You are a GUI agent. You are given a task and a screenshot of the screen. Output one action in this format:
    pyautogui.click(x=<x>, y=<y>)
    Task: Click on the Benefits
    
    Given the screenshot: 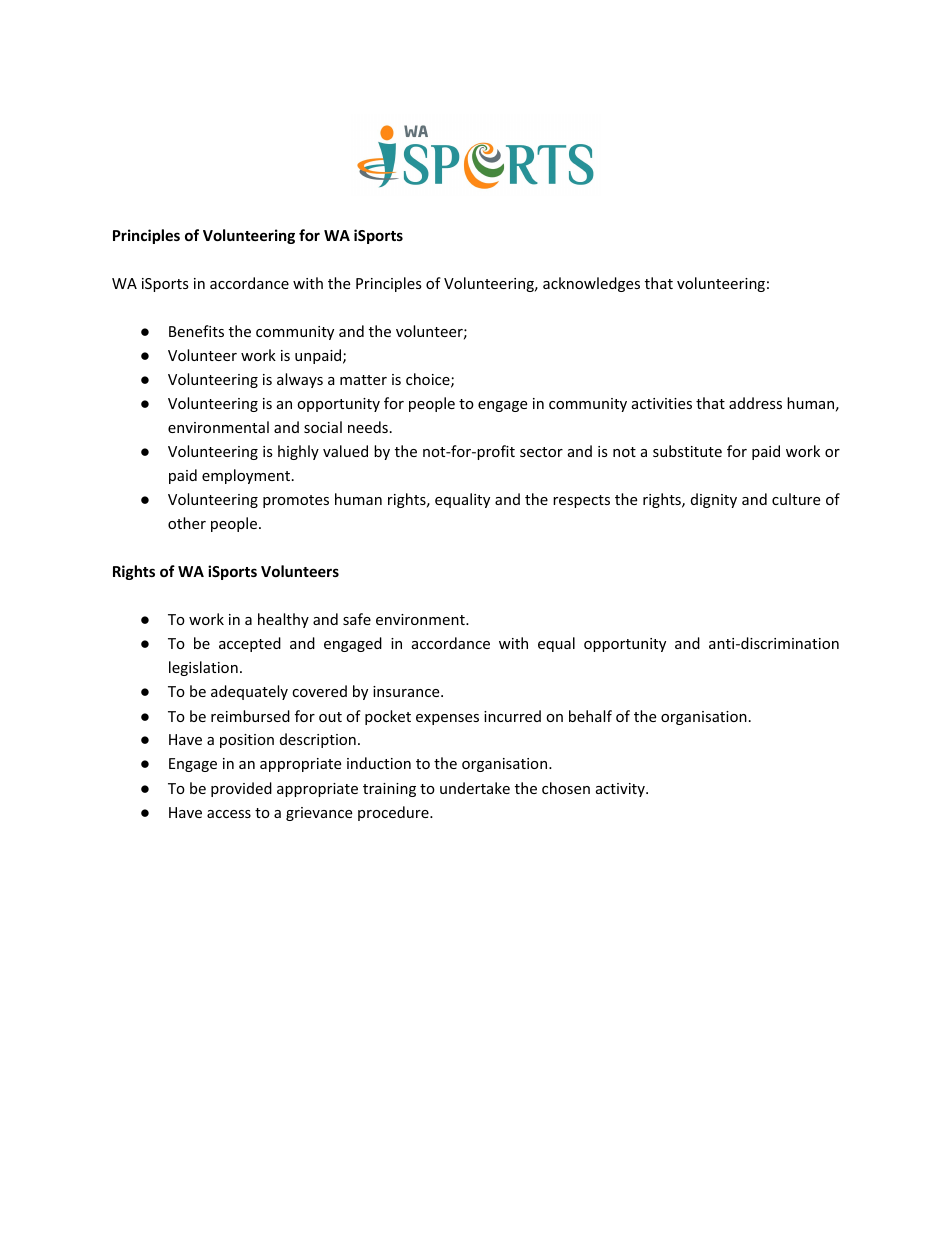 What is the action you would take?
    pyautogui.click(x=196, y=331)
